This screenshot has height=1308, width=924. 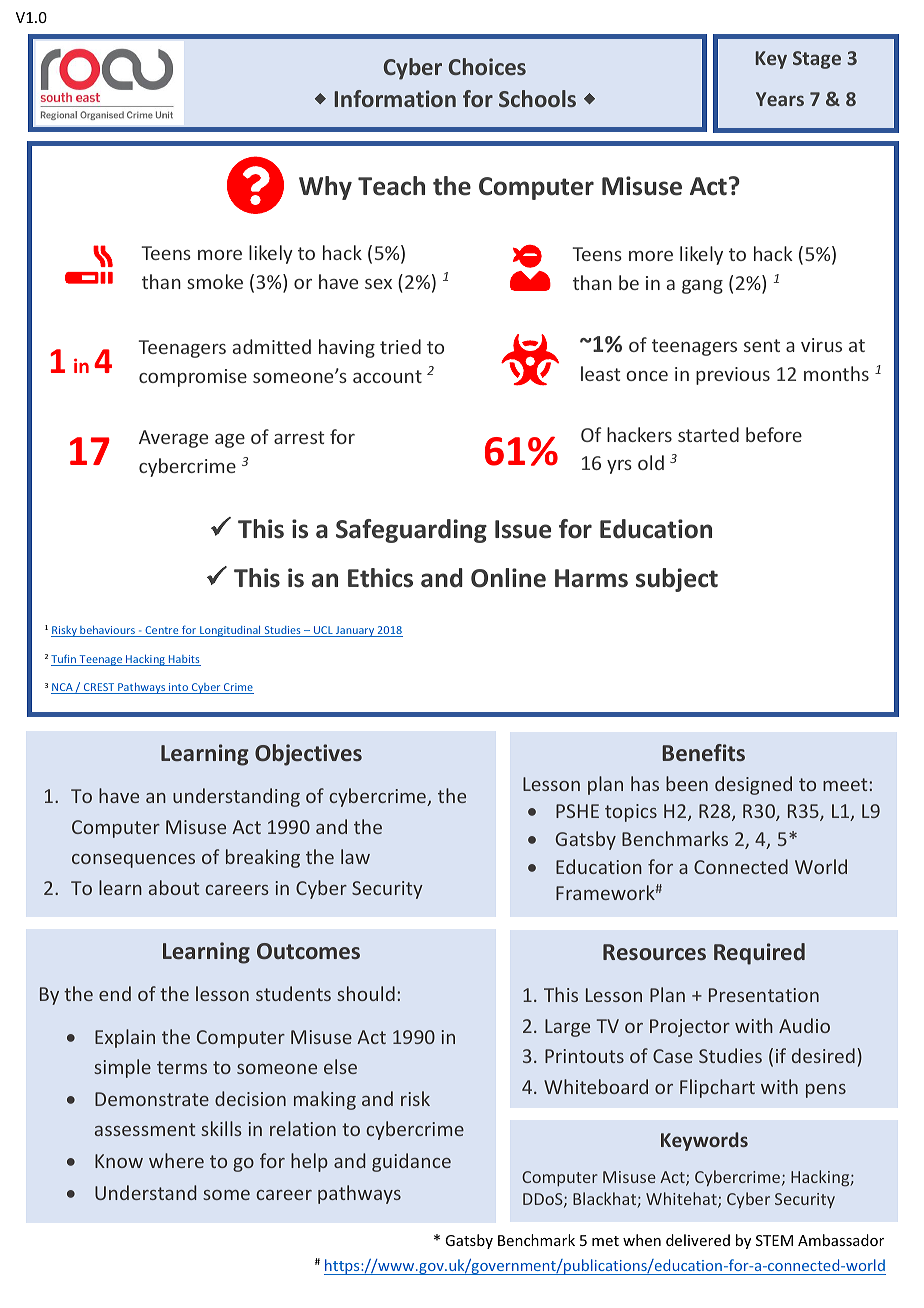 I want to click on January, so click(x=355, y=631).
